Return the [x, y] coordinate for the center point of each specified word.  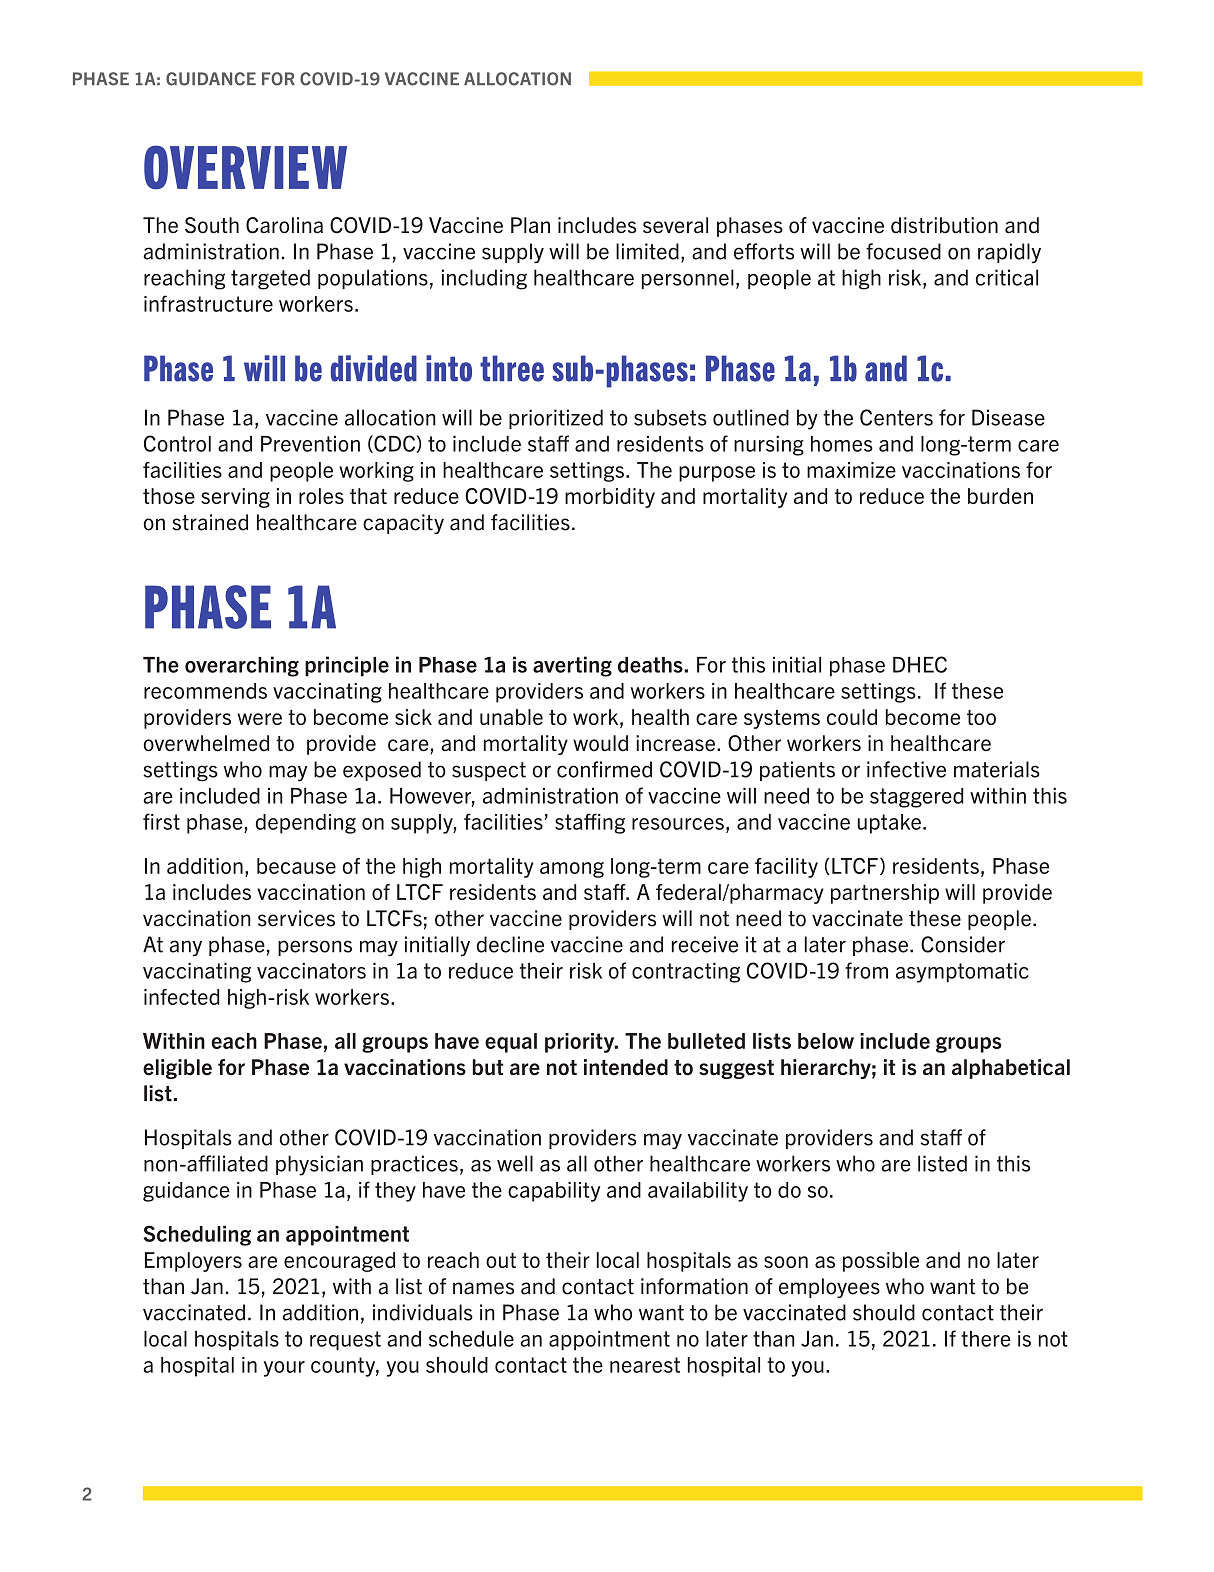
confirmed [604, 769]
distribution [944, 225]
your [284, 1369]
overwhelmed [206, 743]
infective [906, 769]
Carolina [284, 225]
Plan [530, 225]
